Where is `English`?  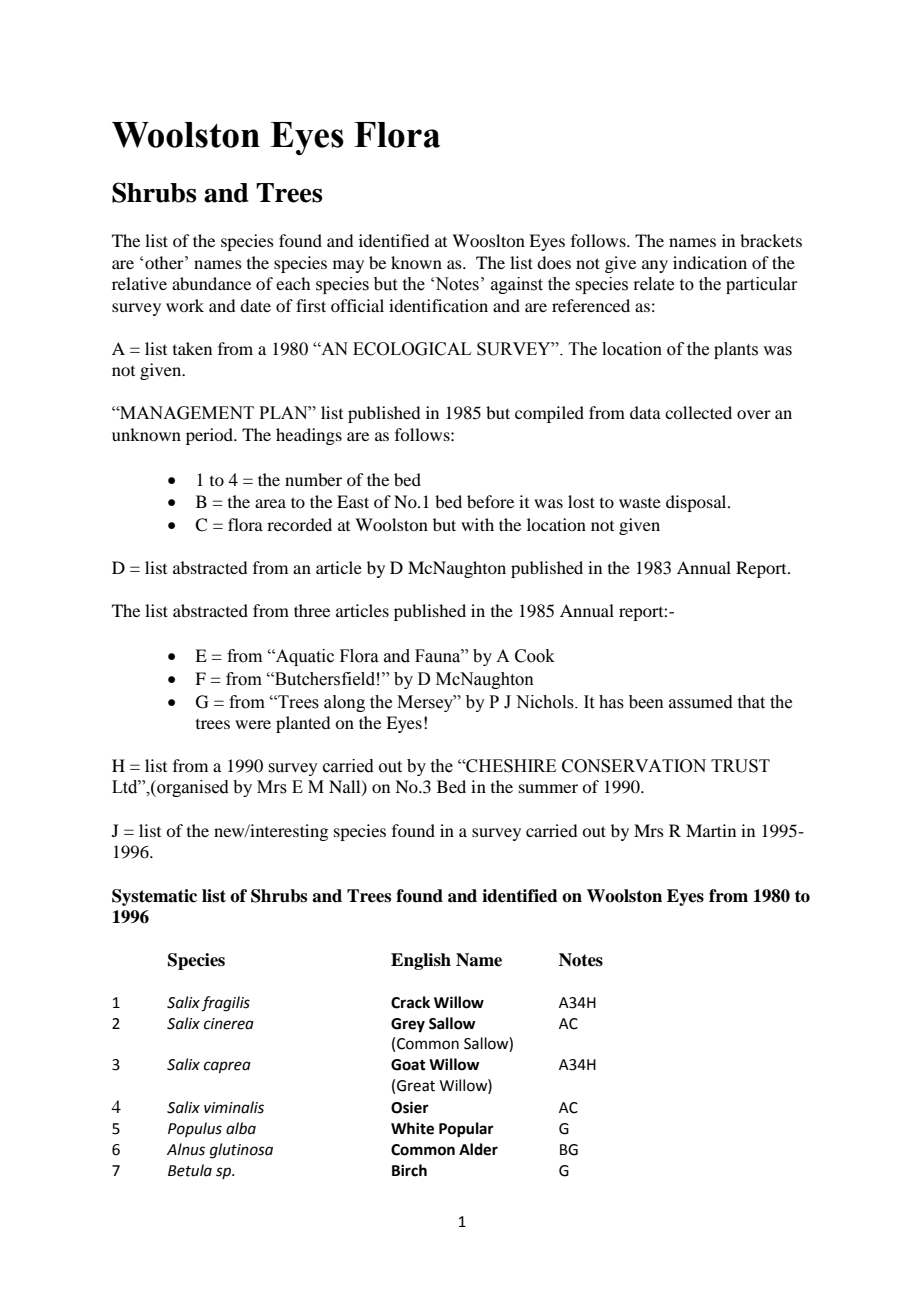 English is located at coordinates (421, 961).
